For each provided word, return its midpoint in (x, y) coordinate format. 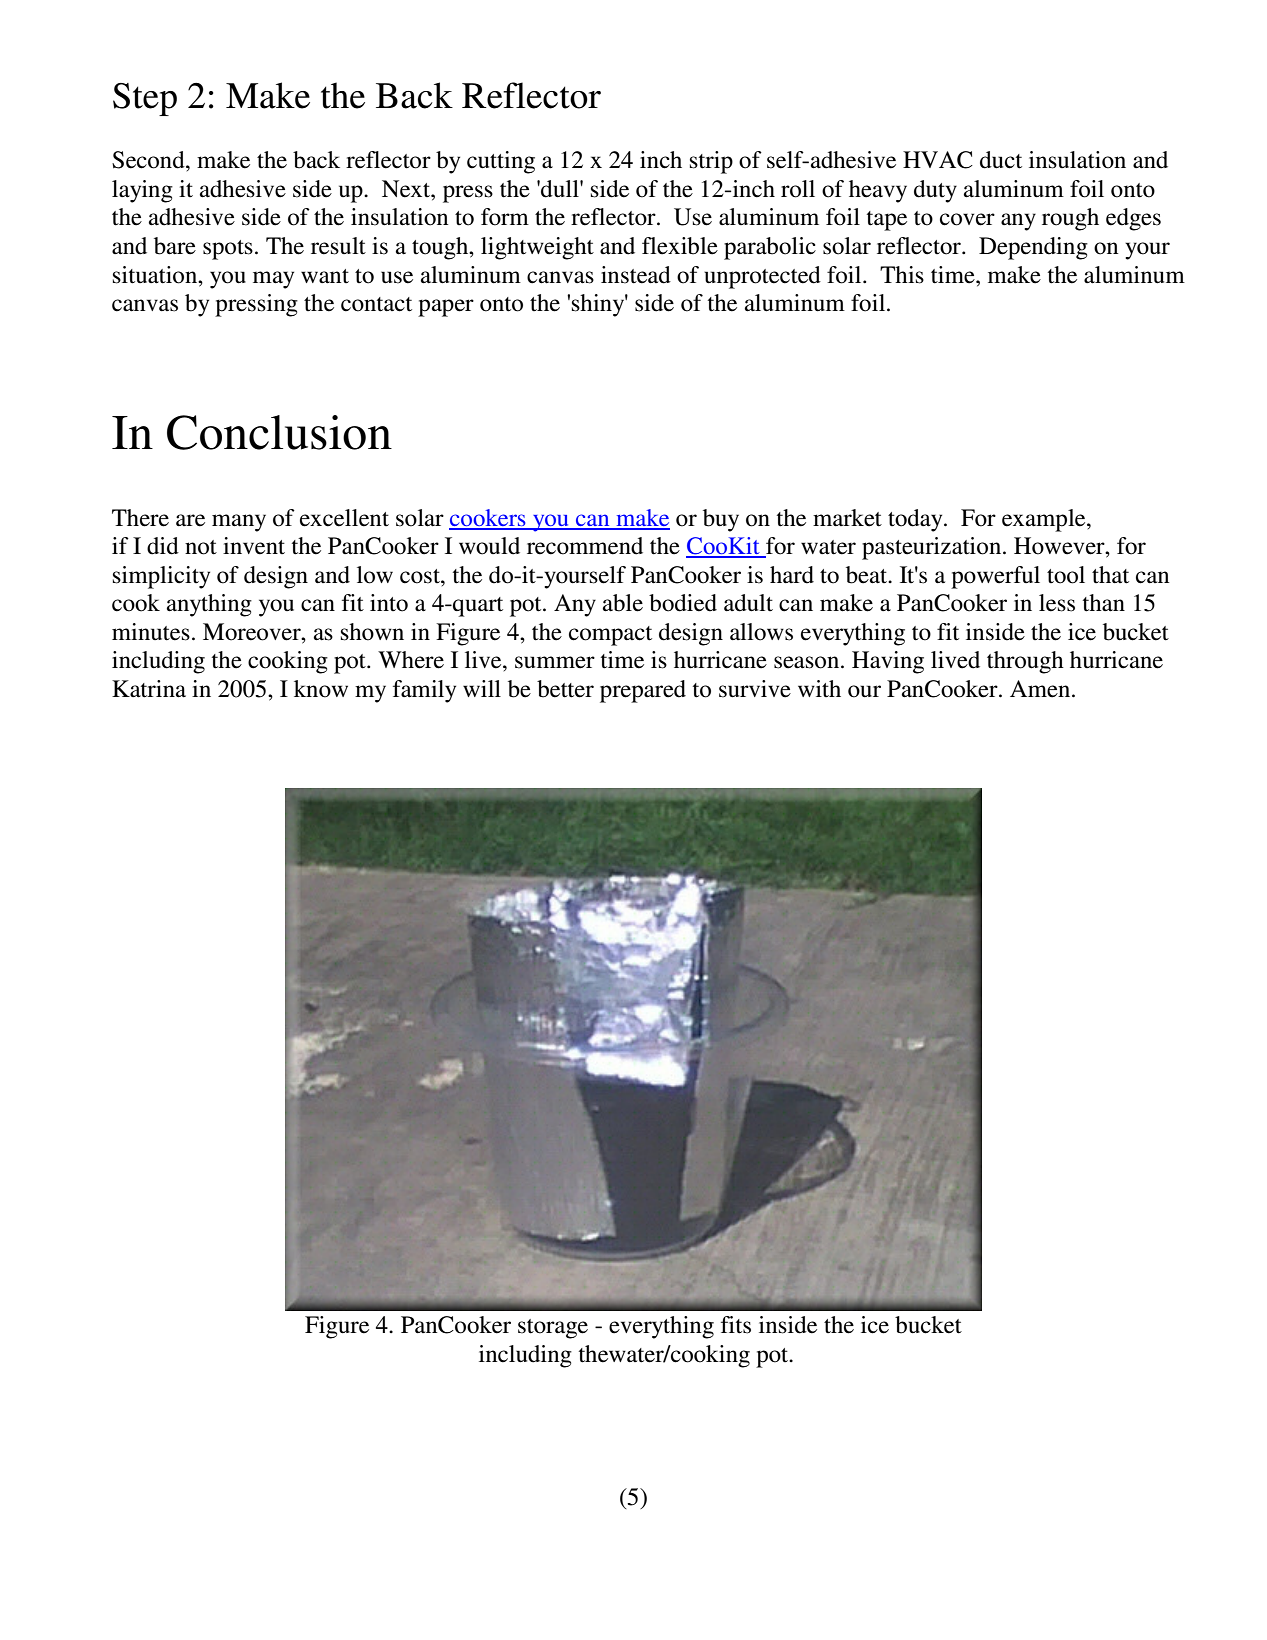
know (321, 689)
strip (711, 162)
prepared (643, 691)
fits (736, 1325)
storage (553, 1329)
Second (149, 160)
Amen (1041, 689)
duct (1001, 160)
